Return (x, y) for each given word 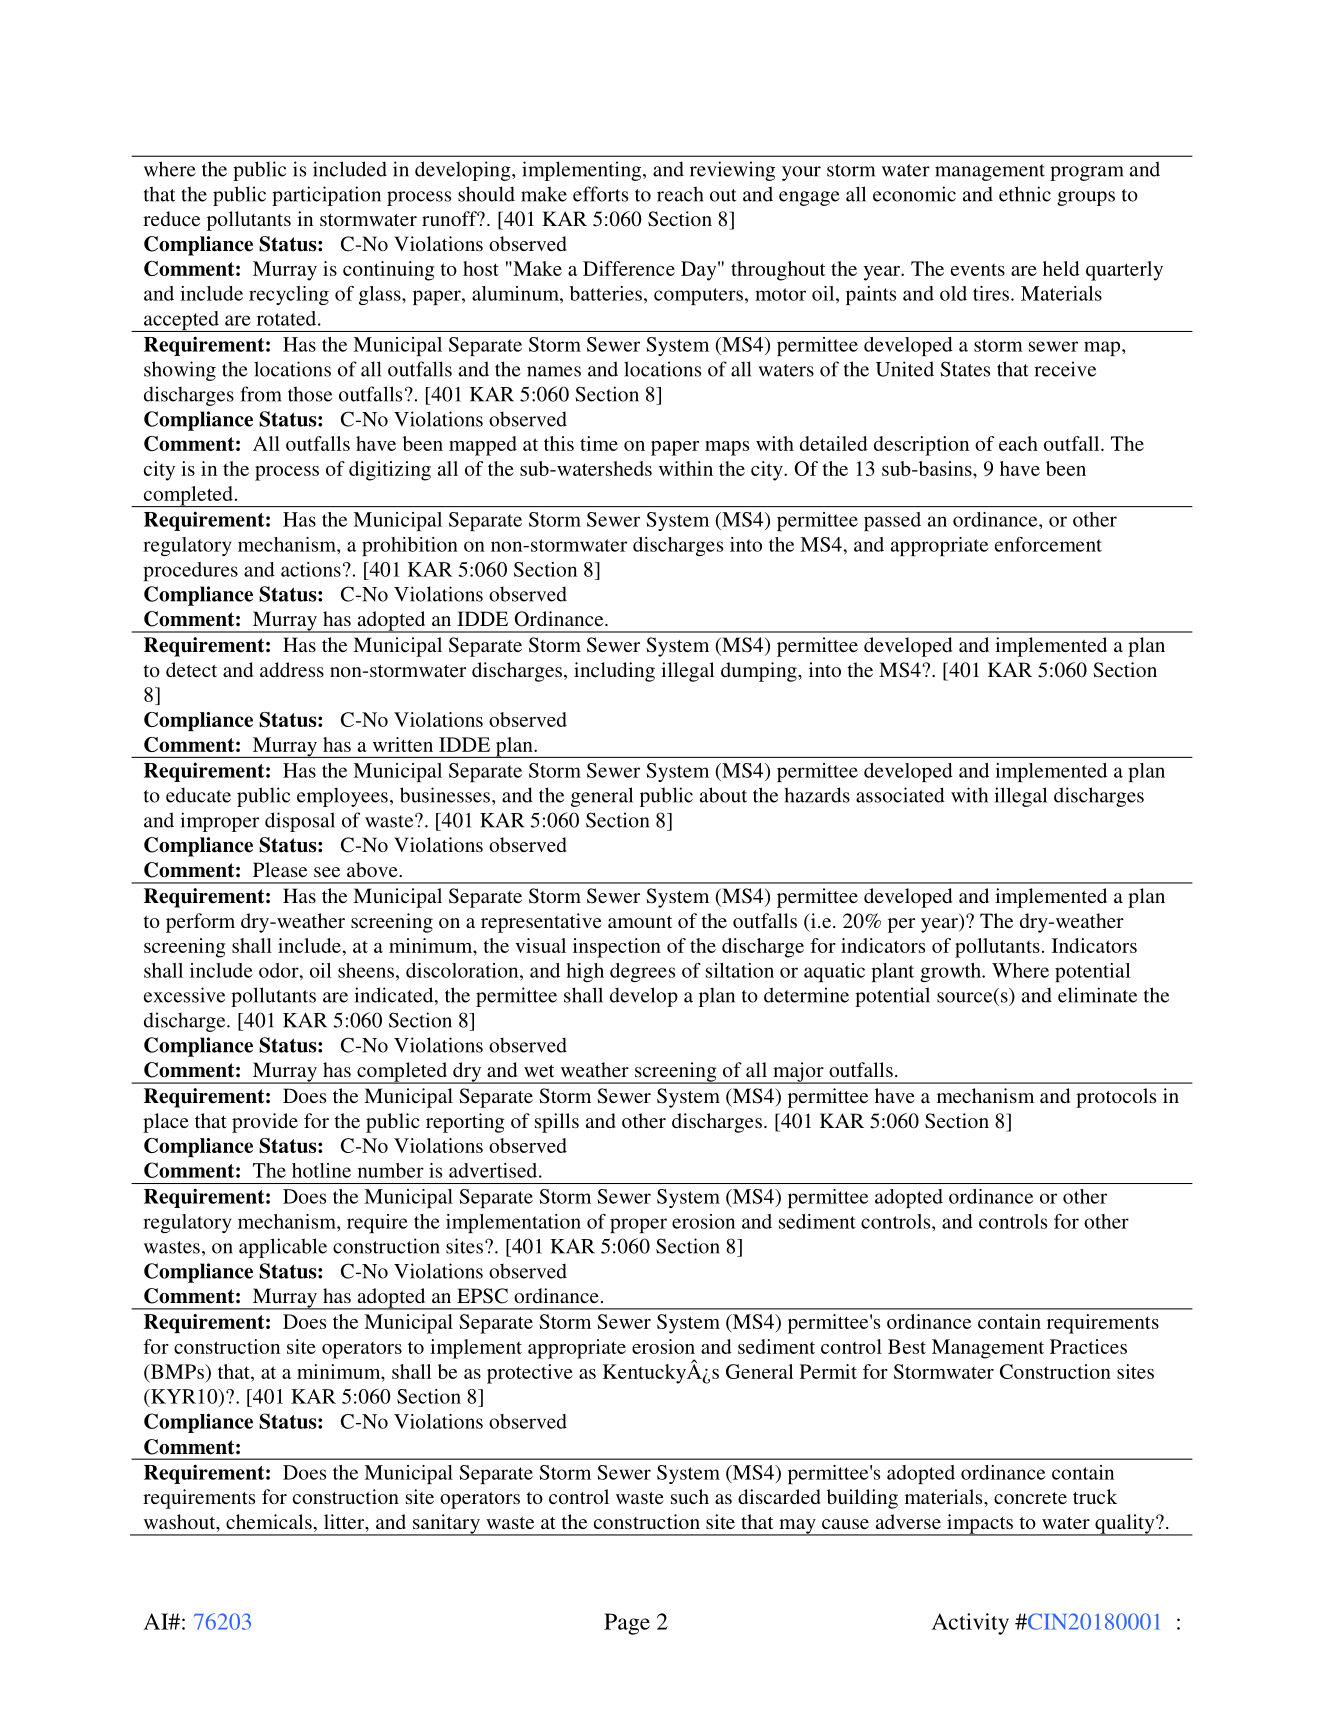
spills (557, 1123)
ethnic (1025, 194)
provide (265, 1123)
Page (627, 1624)
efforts (600, 194)
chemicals (269, 1521)
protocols (1116, 1098)
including (614, 672)
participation (326, 196)
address (292, 669)
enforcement (1048, 544)
